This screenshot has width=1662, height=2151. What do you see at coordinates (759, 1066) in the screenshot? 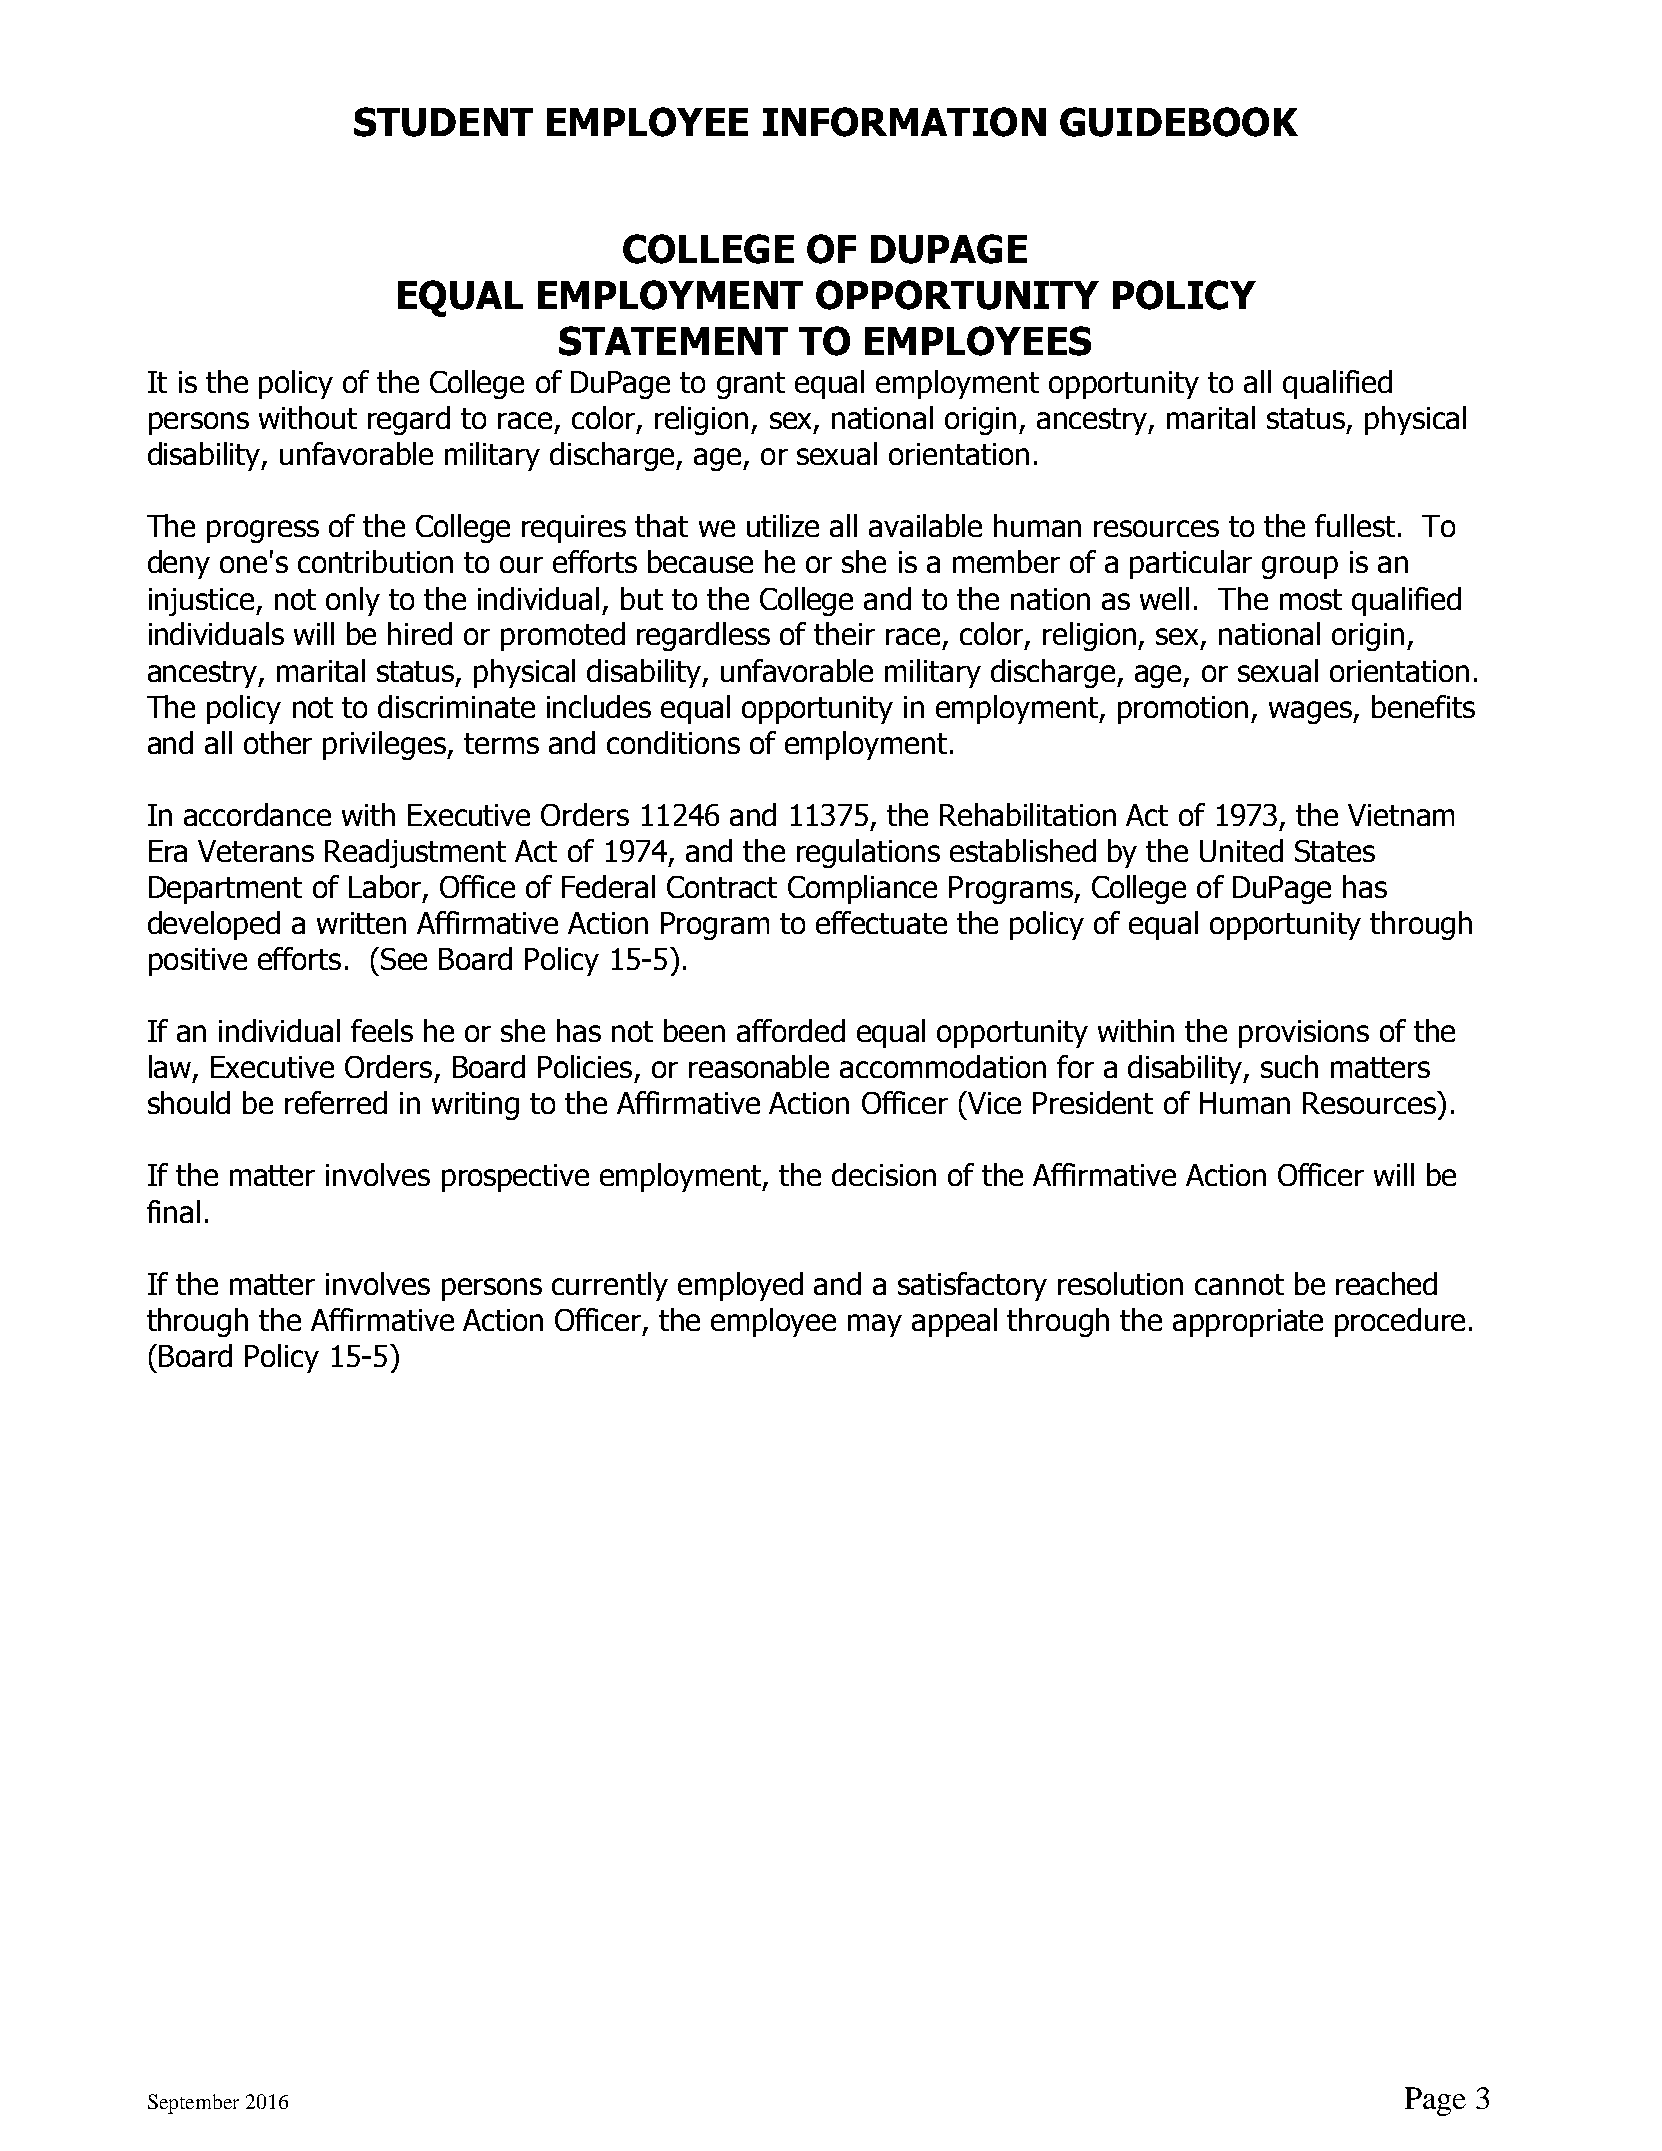
I see `reasonable` at bounding box center [759, 1066].
